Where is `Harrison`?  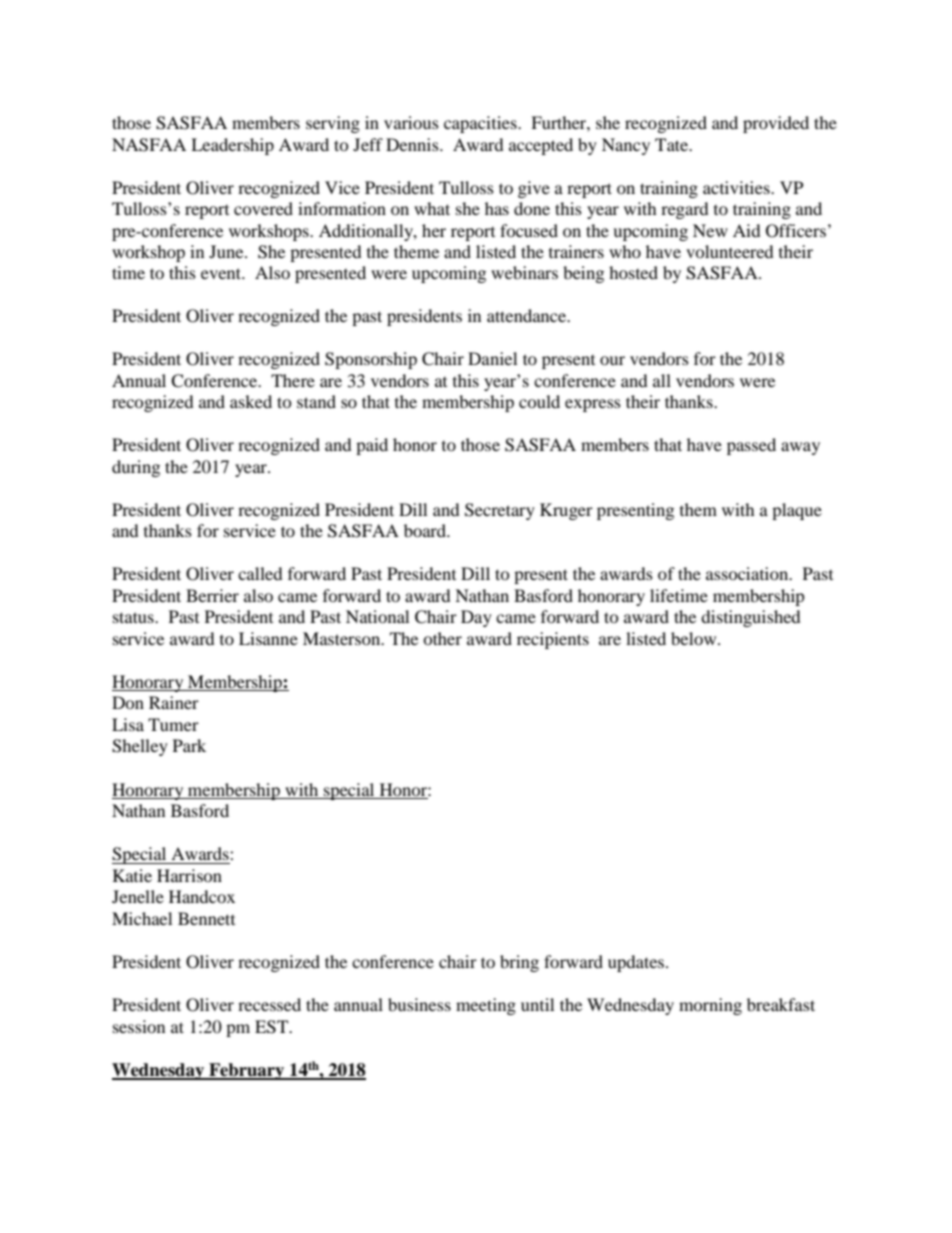 Harrison is located at coordinates (189, 875).
